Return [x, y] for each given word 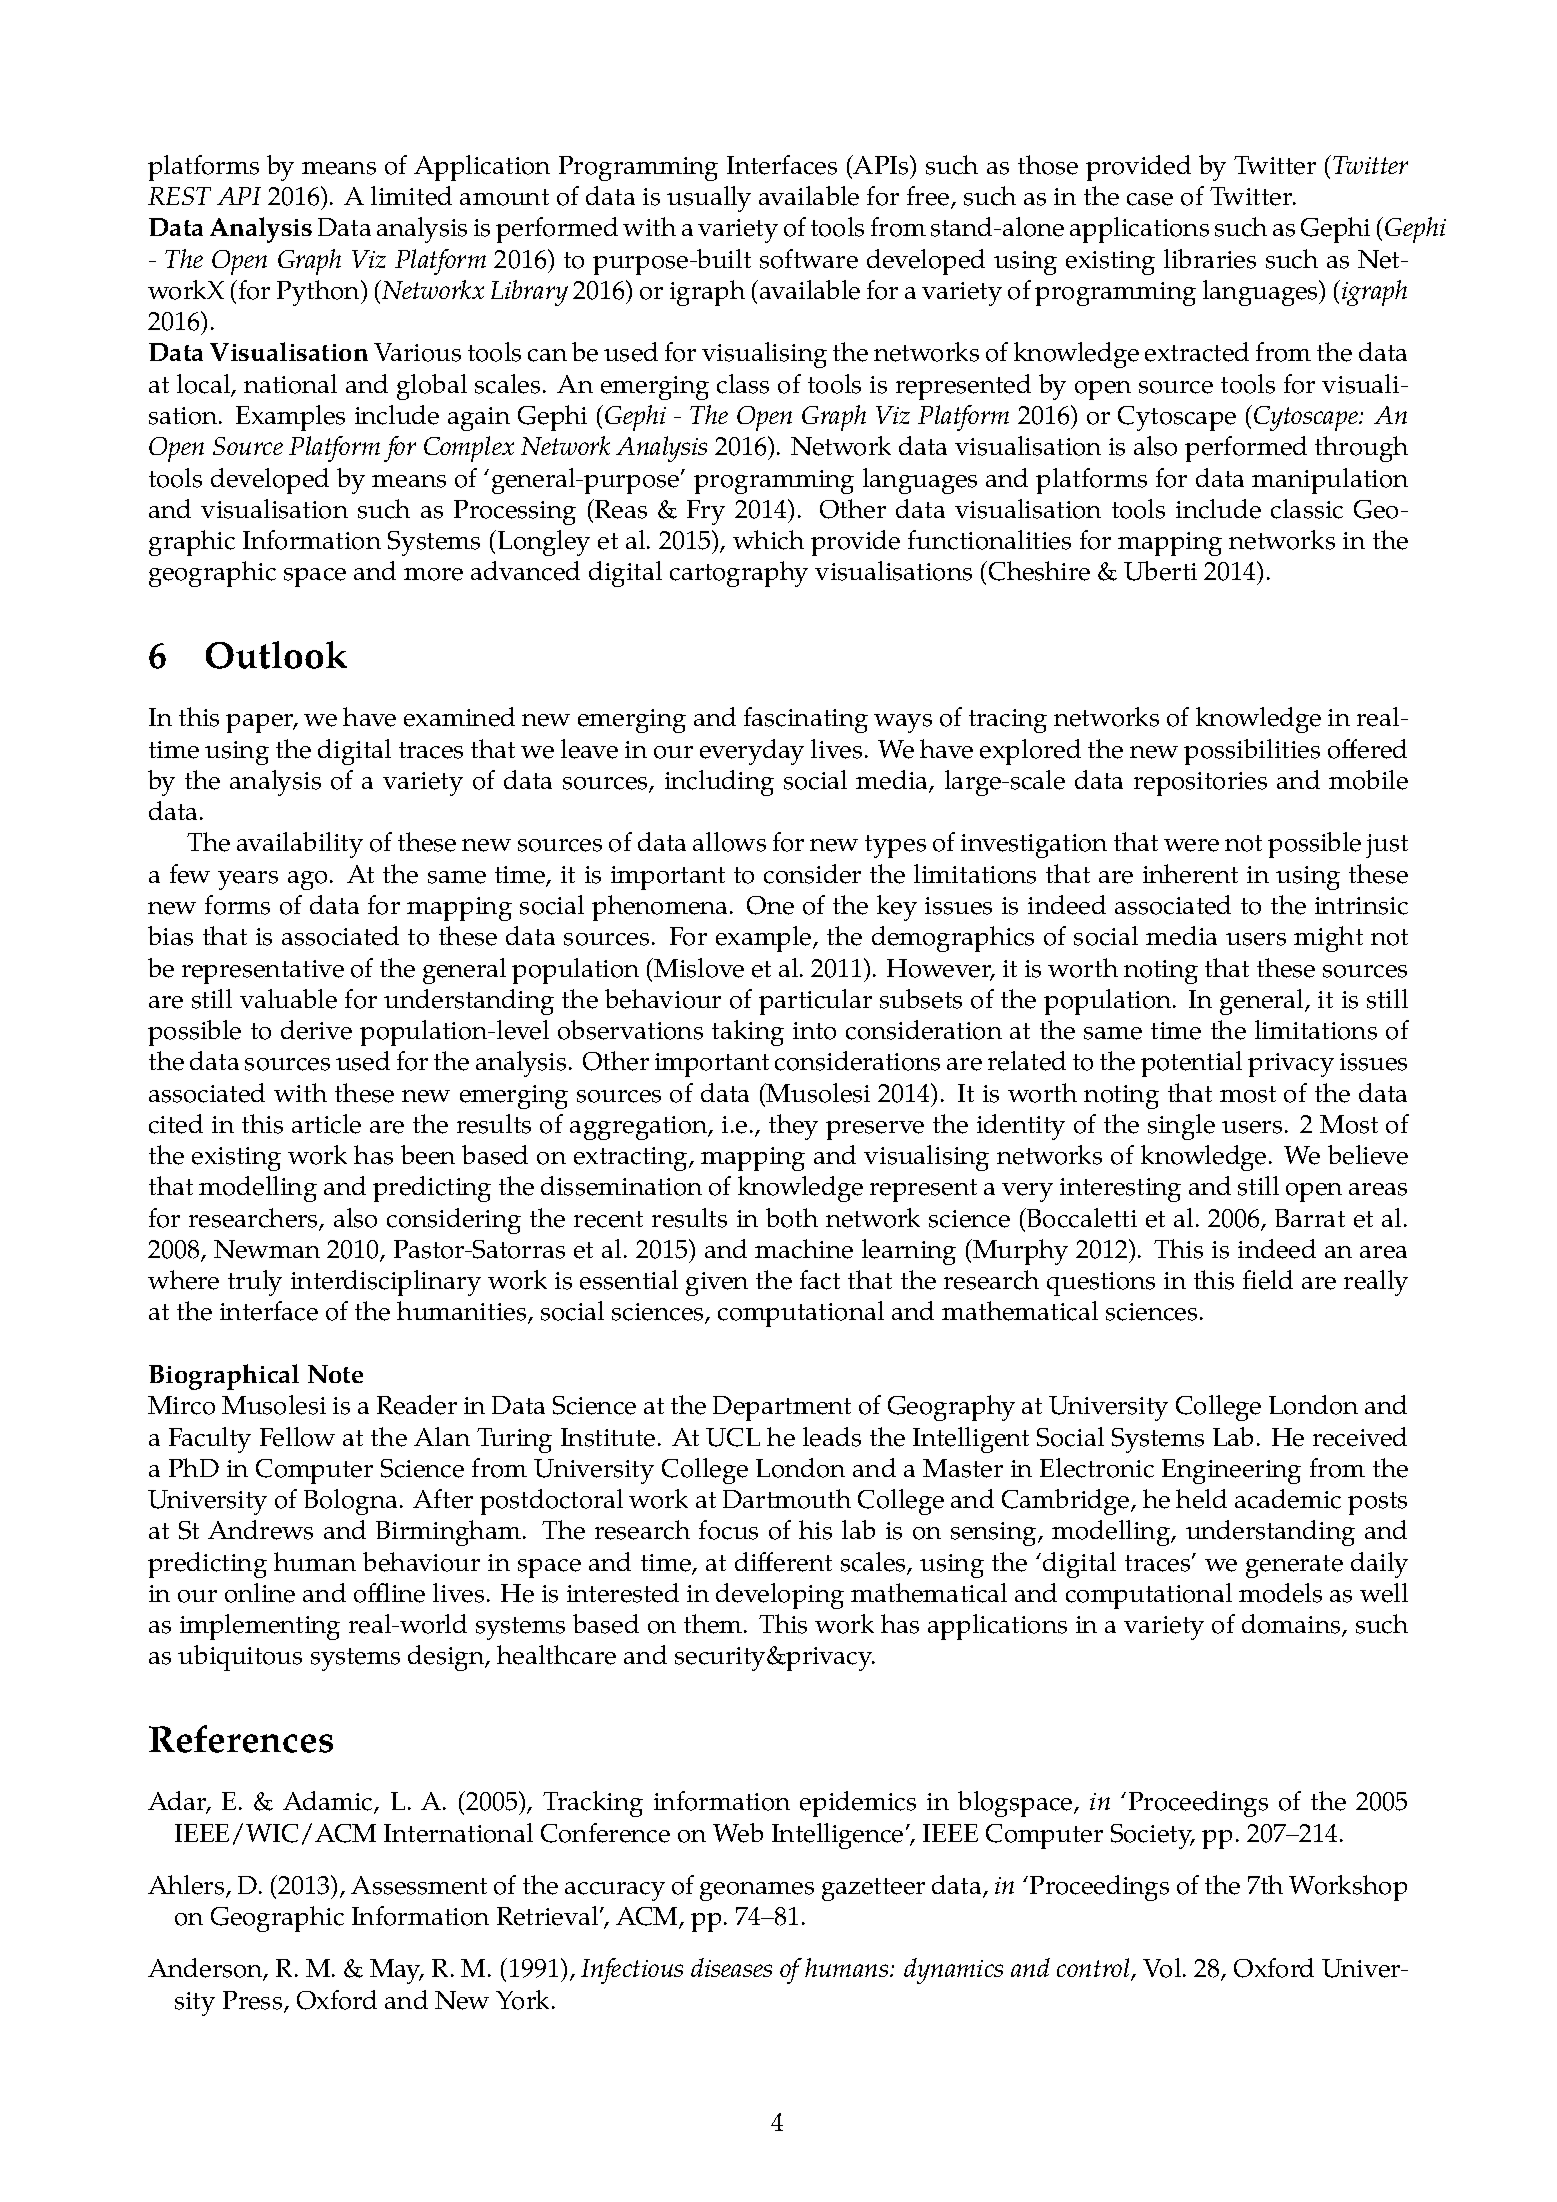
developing [780, 1596]
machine [804, 1249]
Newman [267, 1249]
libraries [1210, 259]
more [433, 574]
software [809, 259]
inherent [1190, 874]
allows [729, 842]
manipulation [1330, 481]
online [260, 1593]
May [397, 1971]
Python [319, 293]
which [768, 540]
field [1268, 1280]
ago [307, 880]
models [1280, 1593]
